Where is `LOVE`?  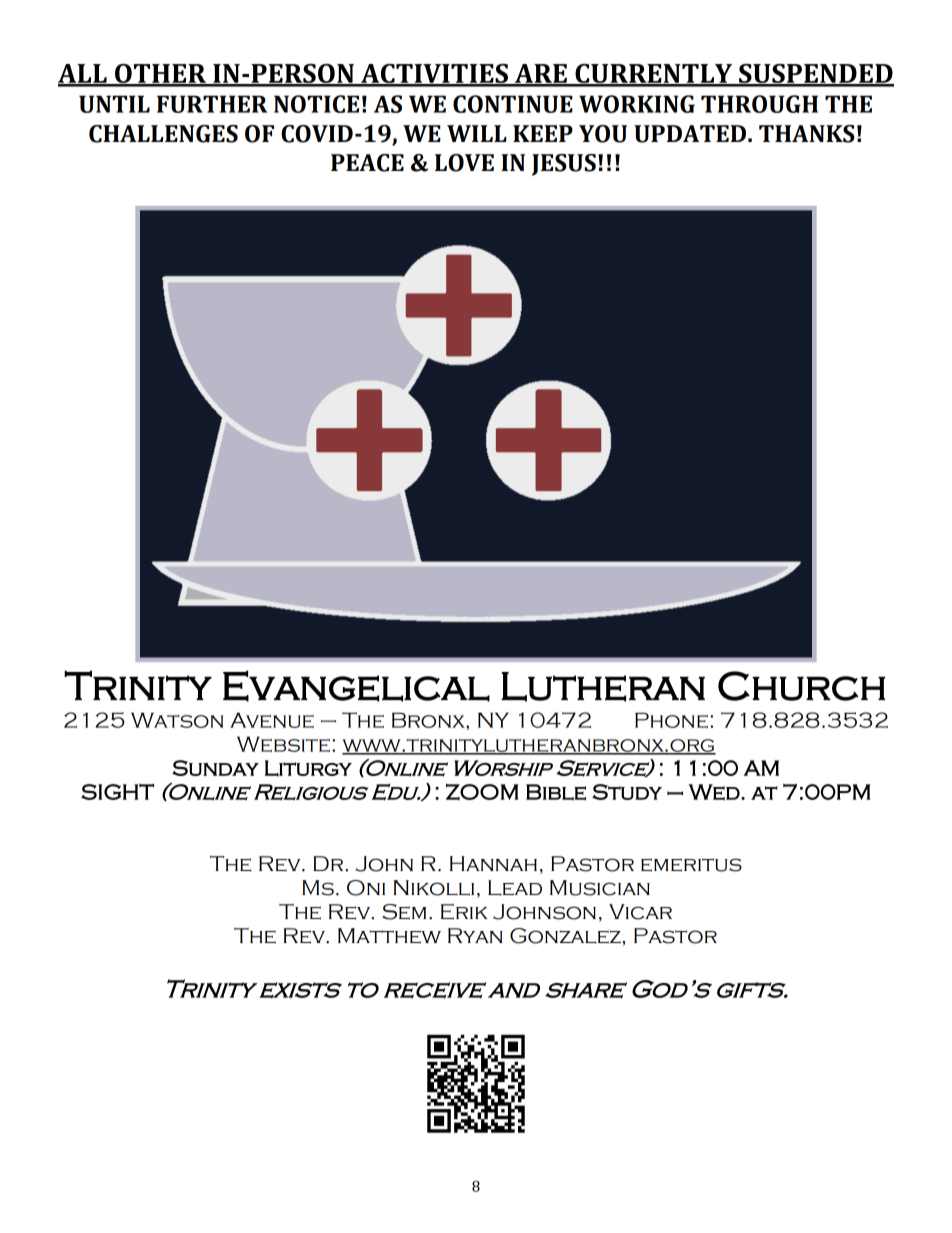 LOVE is located at coordinates (464, 163).
